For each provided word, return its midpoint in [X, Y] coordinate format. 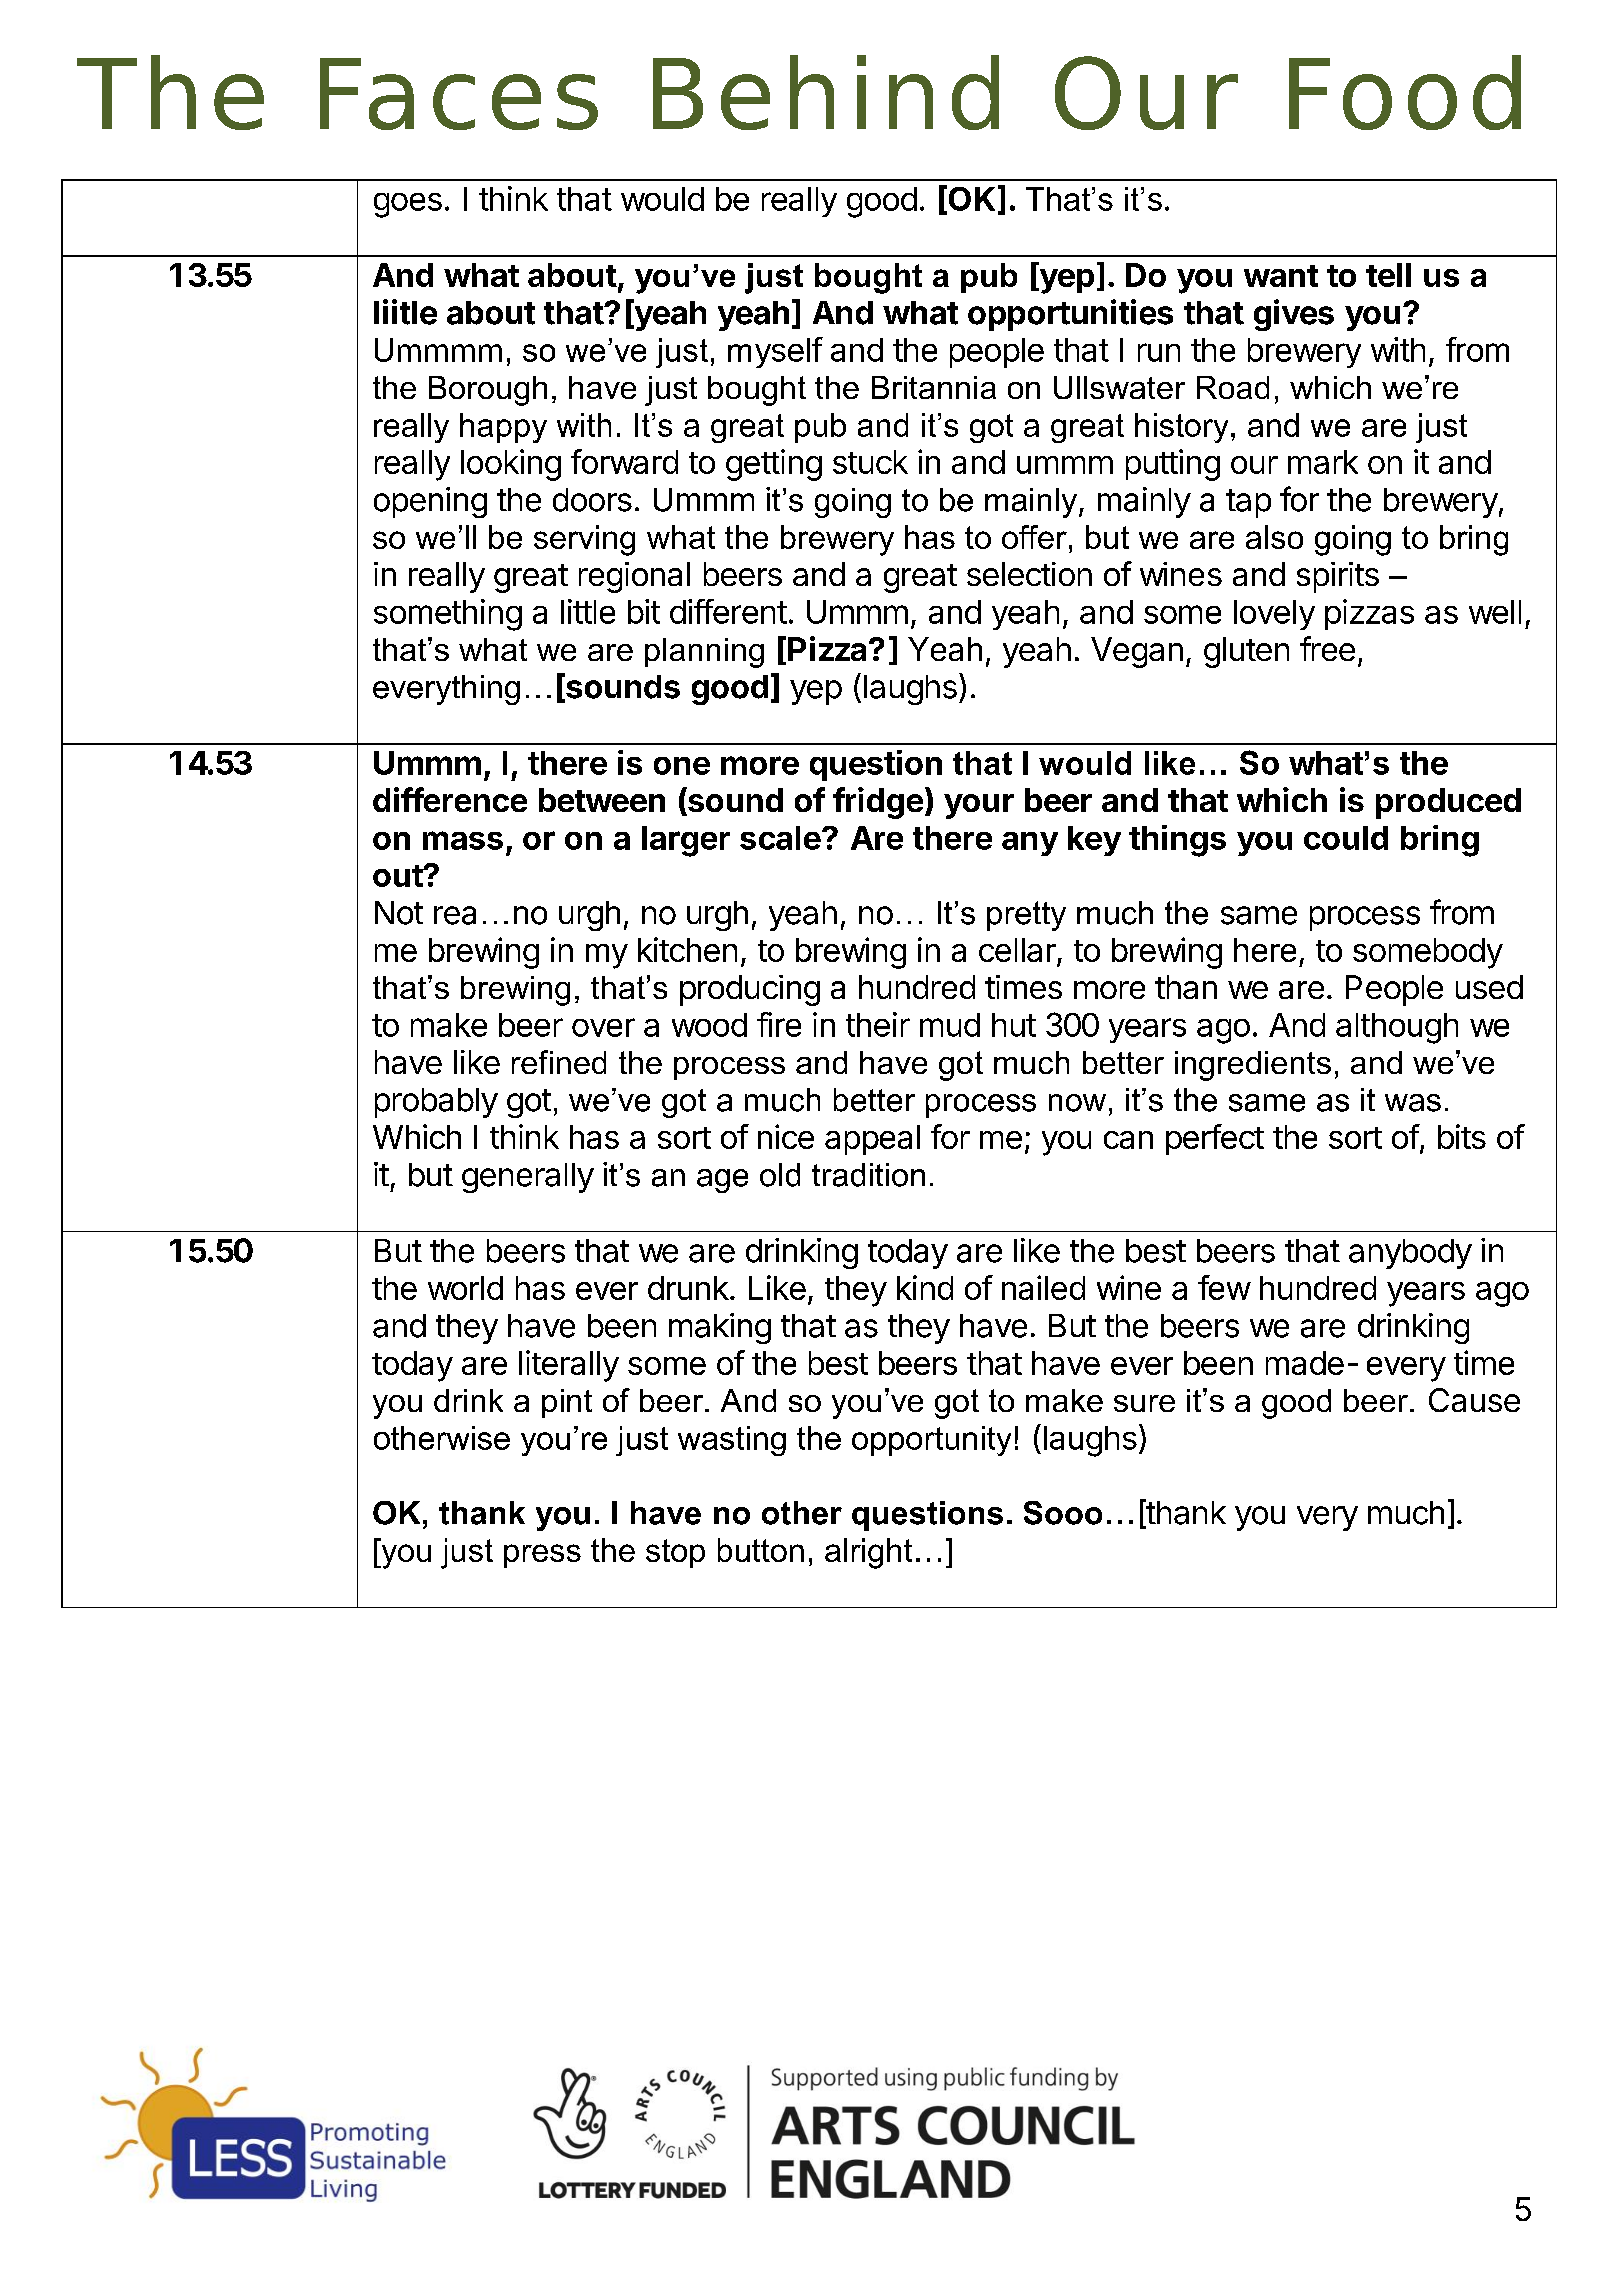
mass [463, 840]
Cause [1474, 1400]
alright [868, 1553]
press [542, 1556]
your [979, 806]
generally [528, 1178]
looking [511, 465]
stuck [870, 462]
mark [1323, 462]
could [1346, 838]
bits [1462, 1136]
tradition [868, 1175]
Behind [826, 92]
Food [1405, 92]
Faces [459, 94]
